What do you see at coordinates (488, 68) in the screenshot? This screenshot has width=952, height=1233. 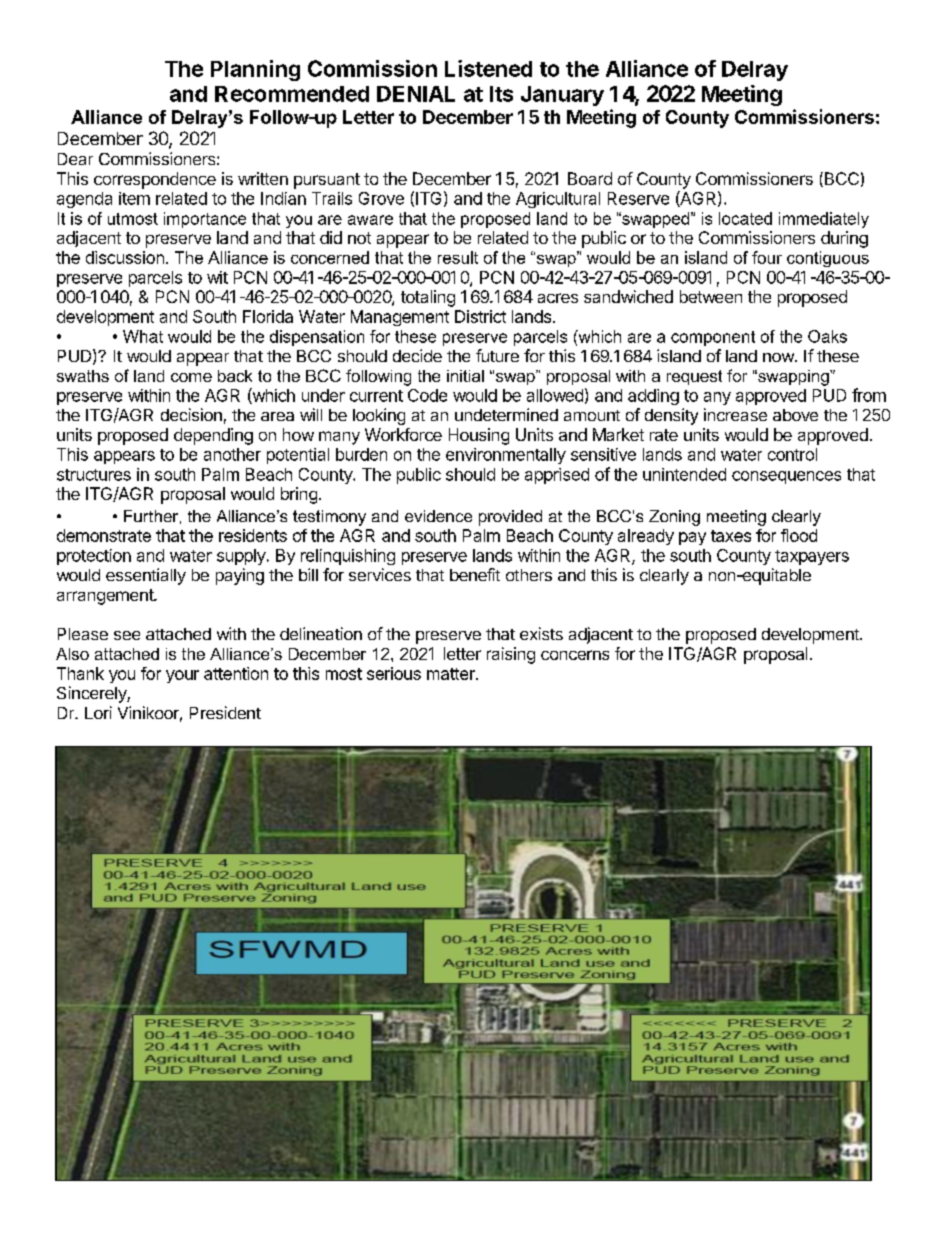 I see `Listened` at bounding box center [488, 68].
